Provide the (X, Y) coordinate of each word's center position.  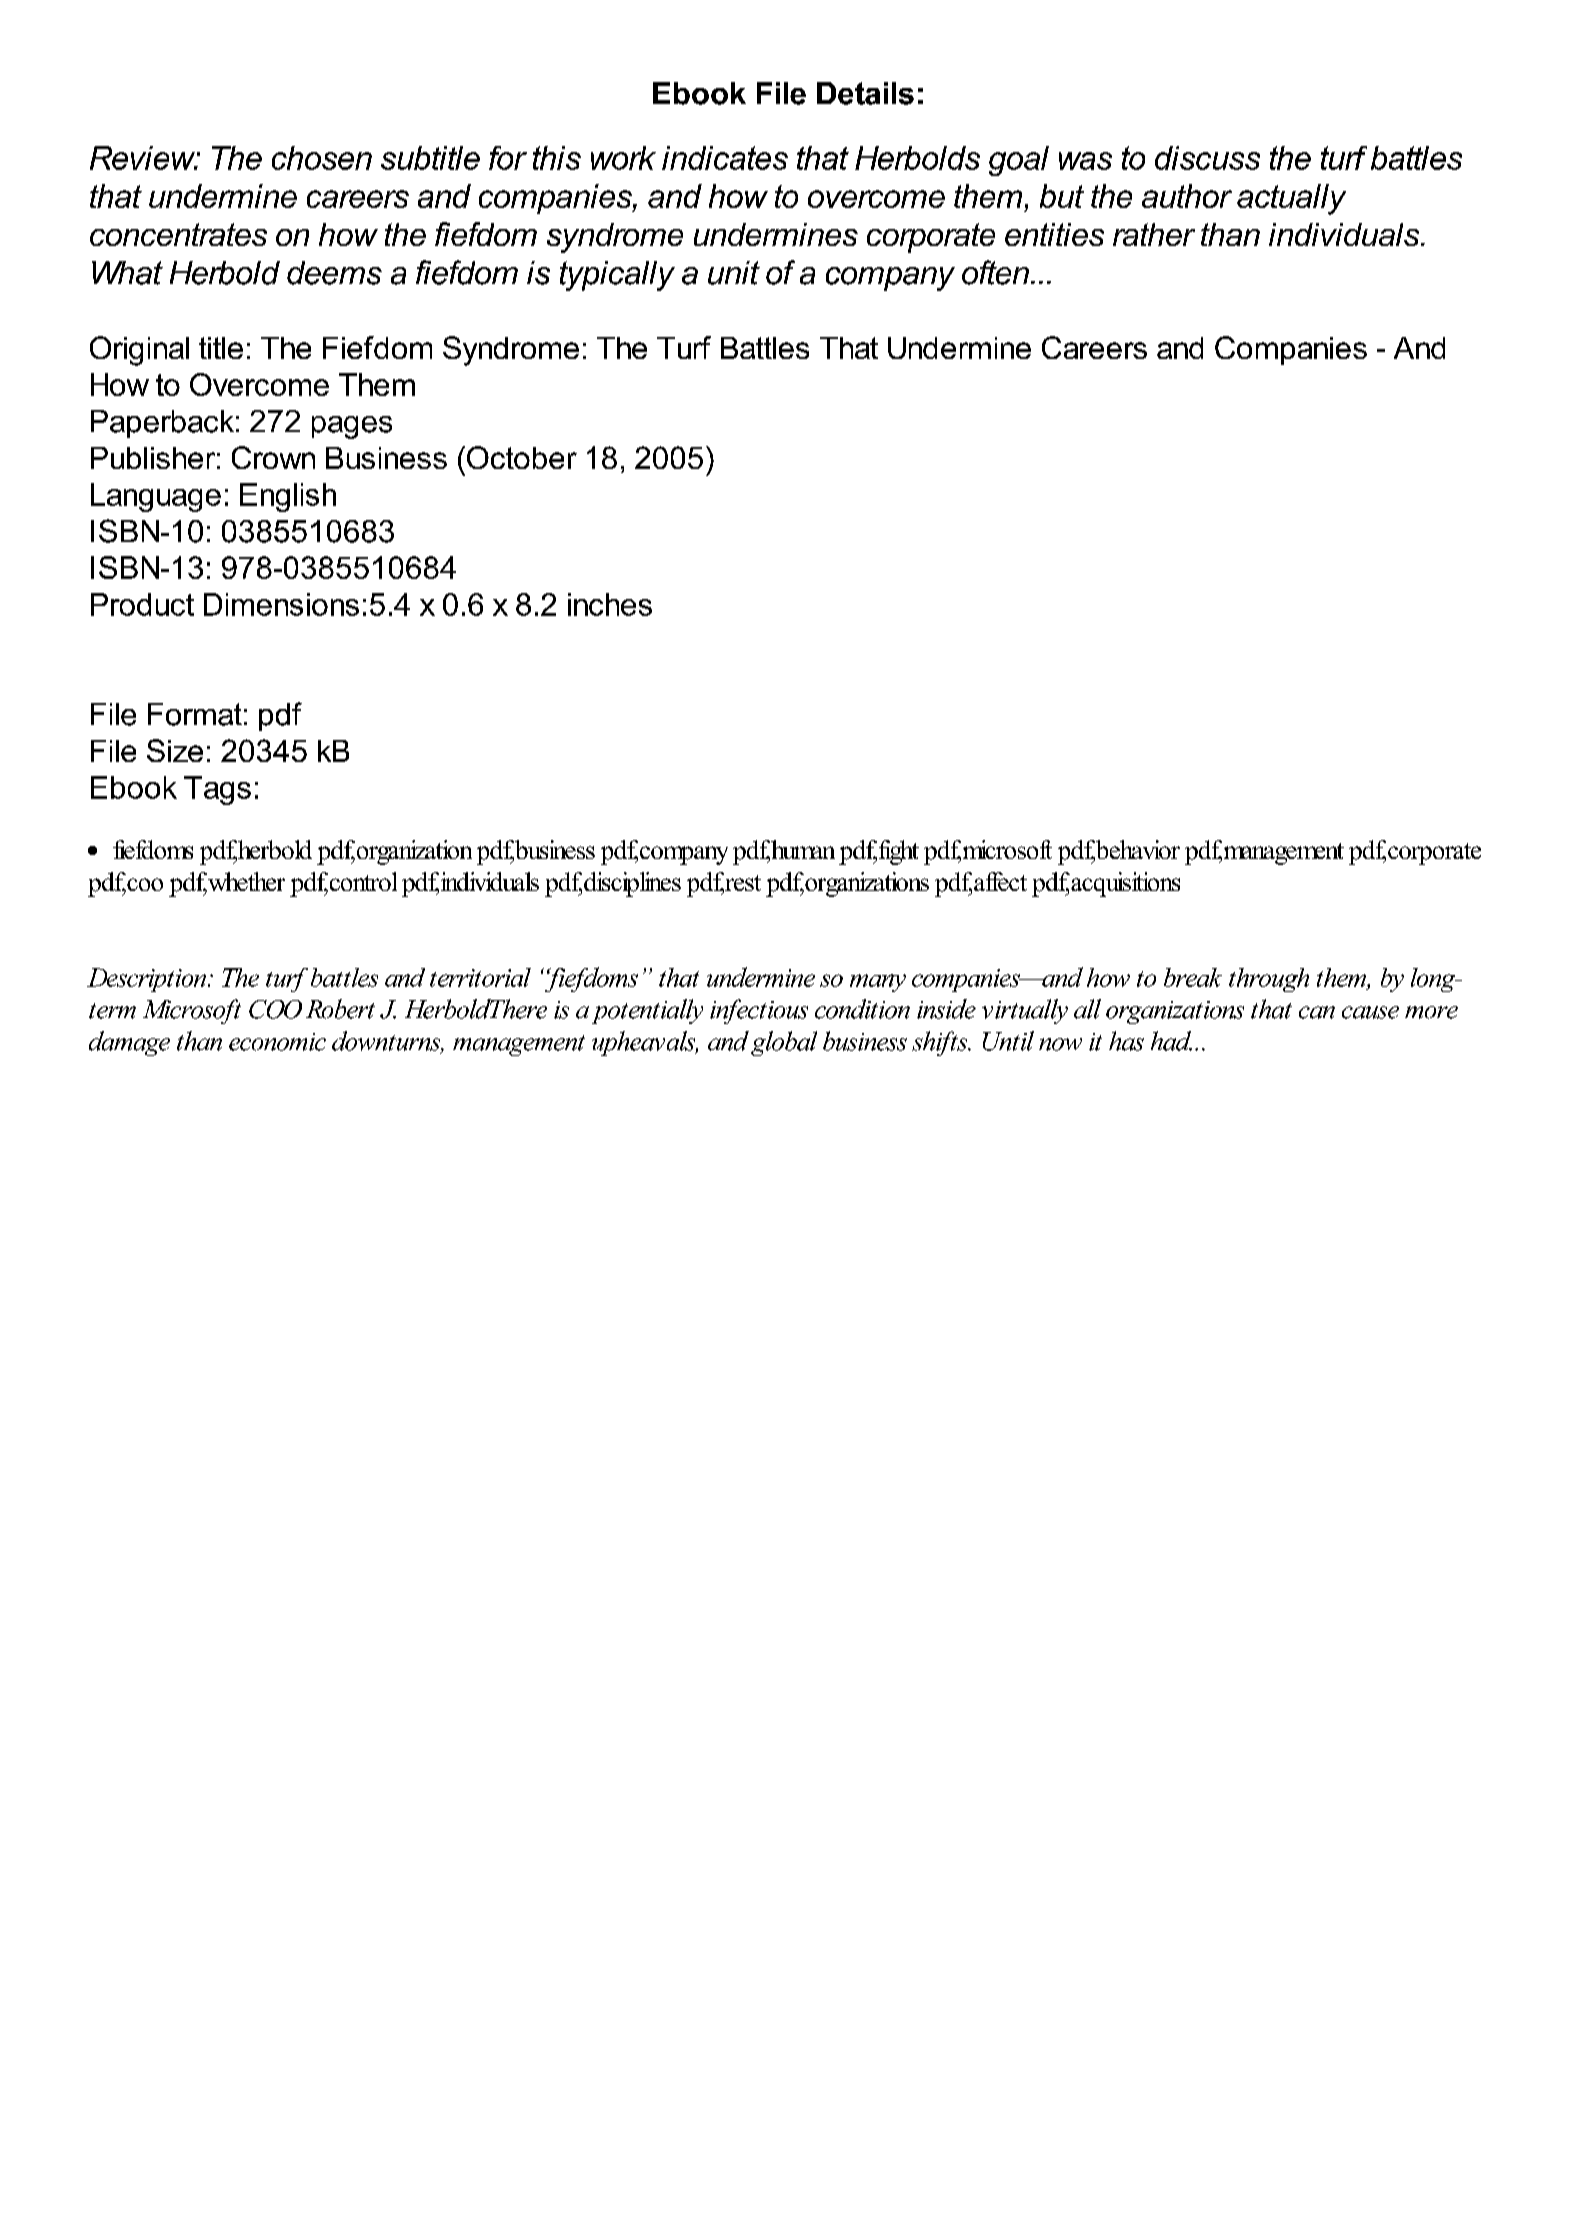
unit (734, 273)
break (1193, 977)
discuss (1207, 158)
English (288, 497)
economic (277, 1042)
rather (1154, 234)
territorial (480, 977)
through (1269, 980)
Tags (217, 790)
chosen (322, 158)
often (995, 272)
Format (195, 714)
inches (610, 604)
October (522, 457)
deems (334, 273)
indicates (725, 158)
